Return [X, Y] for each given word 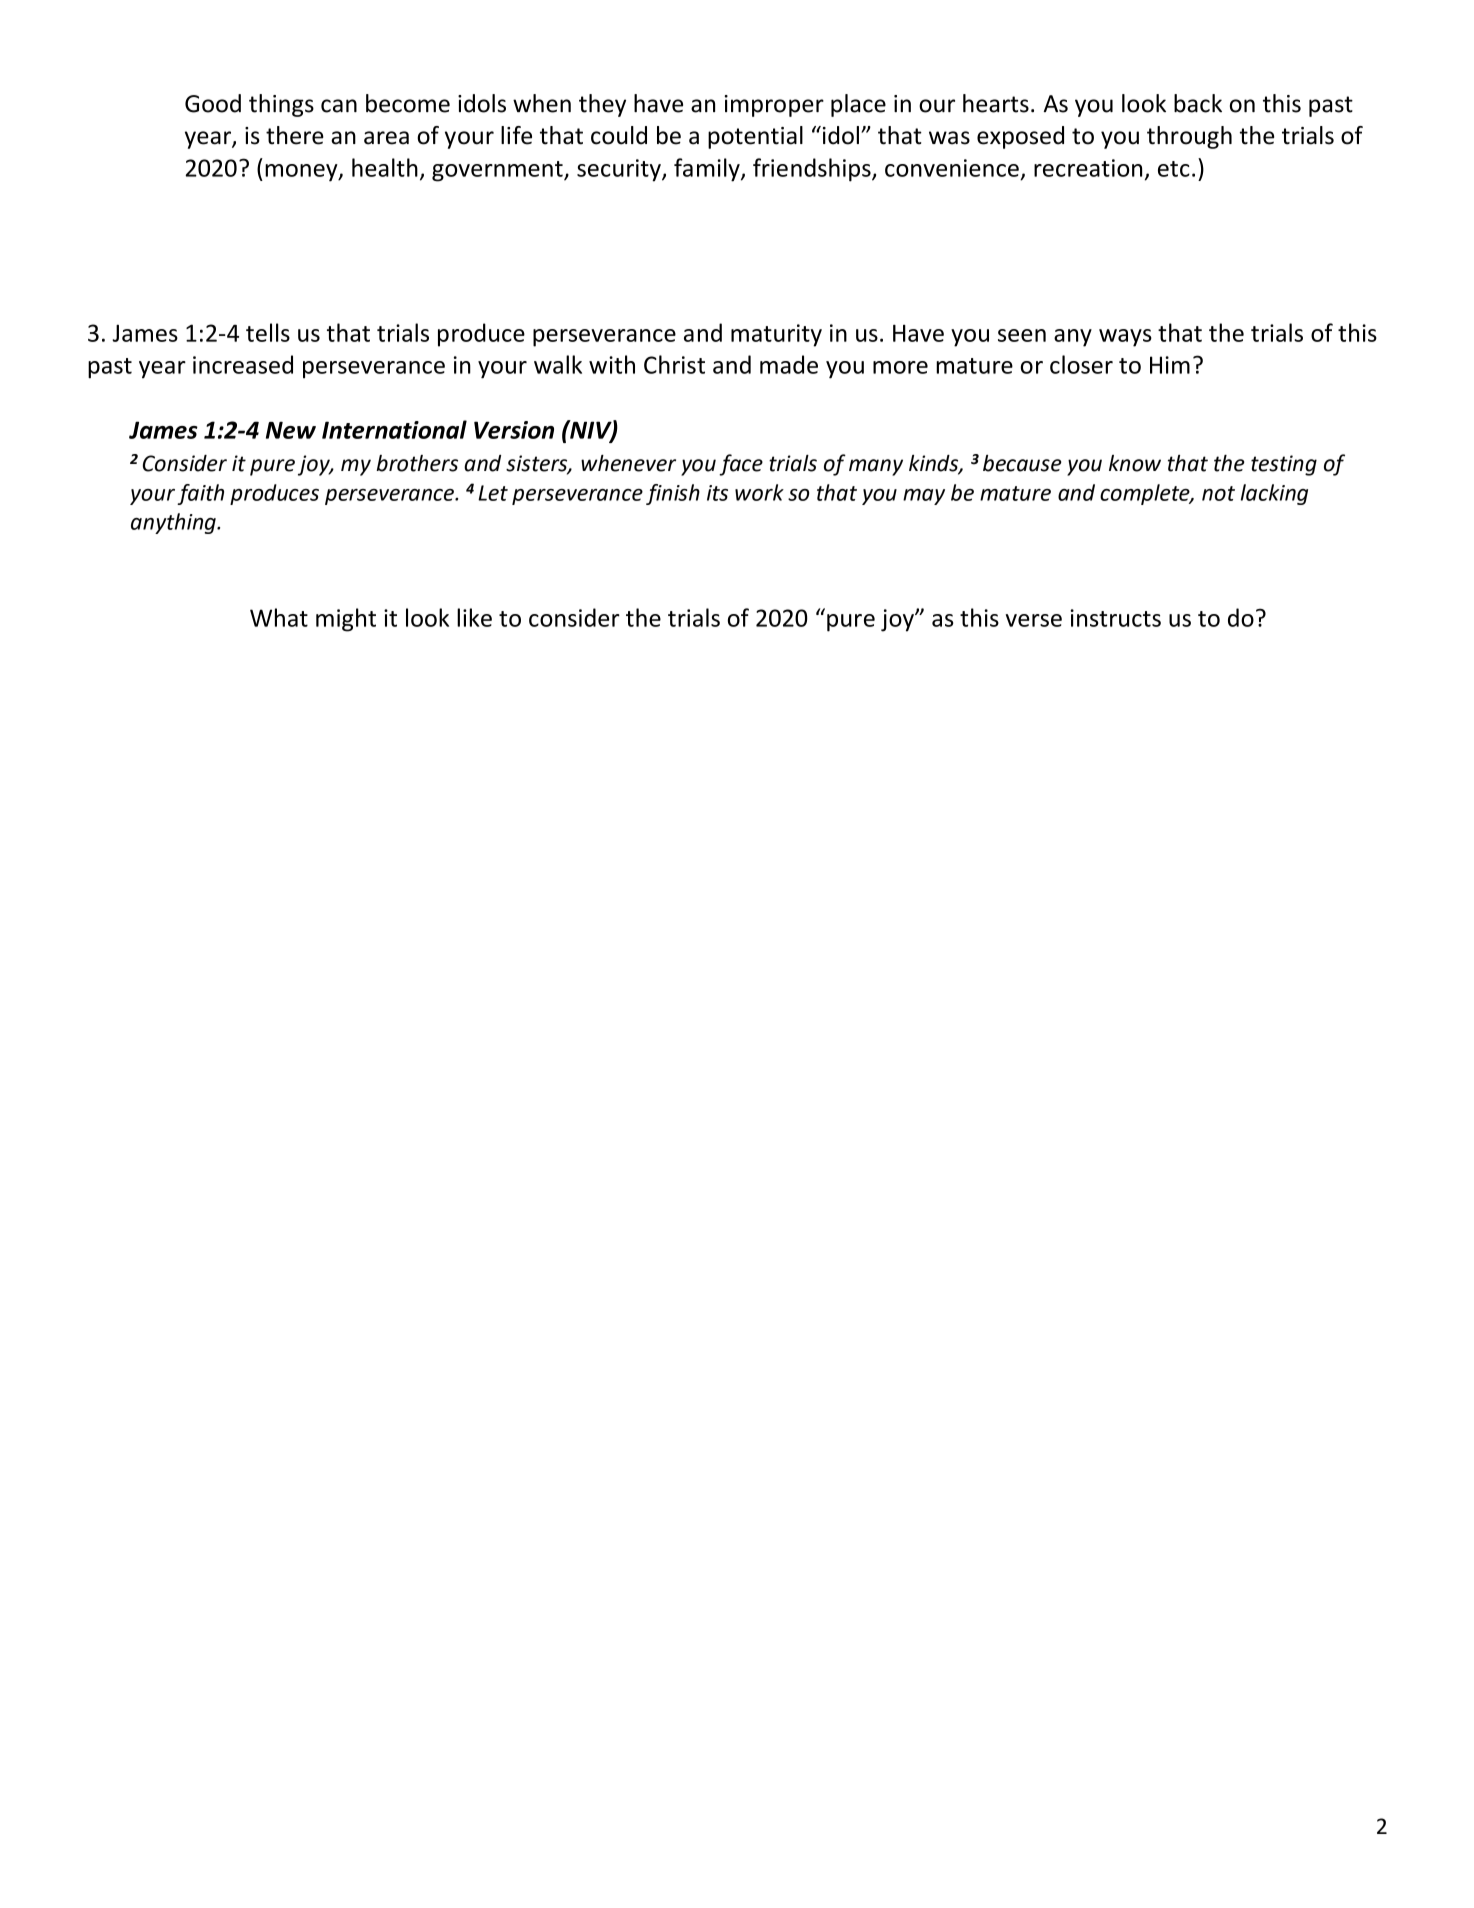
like [474, 617]
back [1198, 103]
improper [774, 106]
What [279, 617]
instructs [1115, 618]
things [281, 105]
